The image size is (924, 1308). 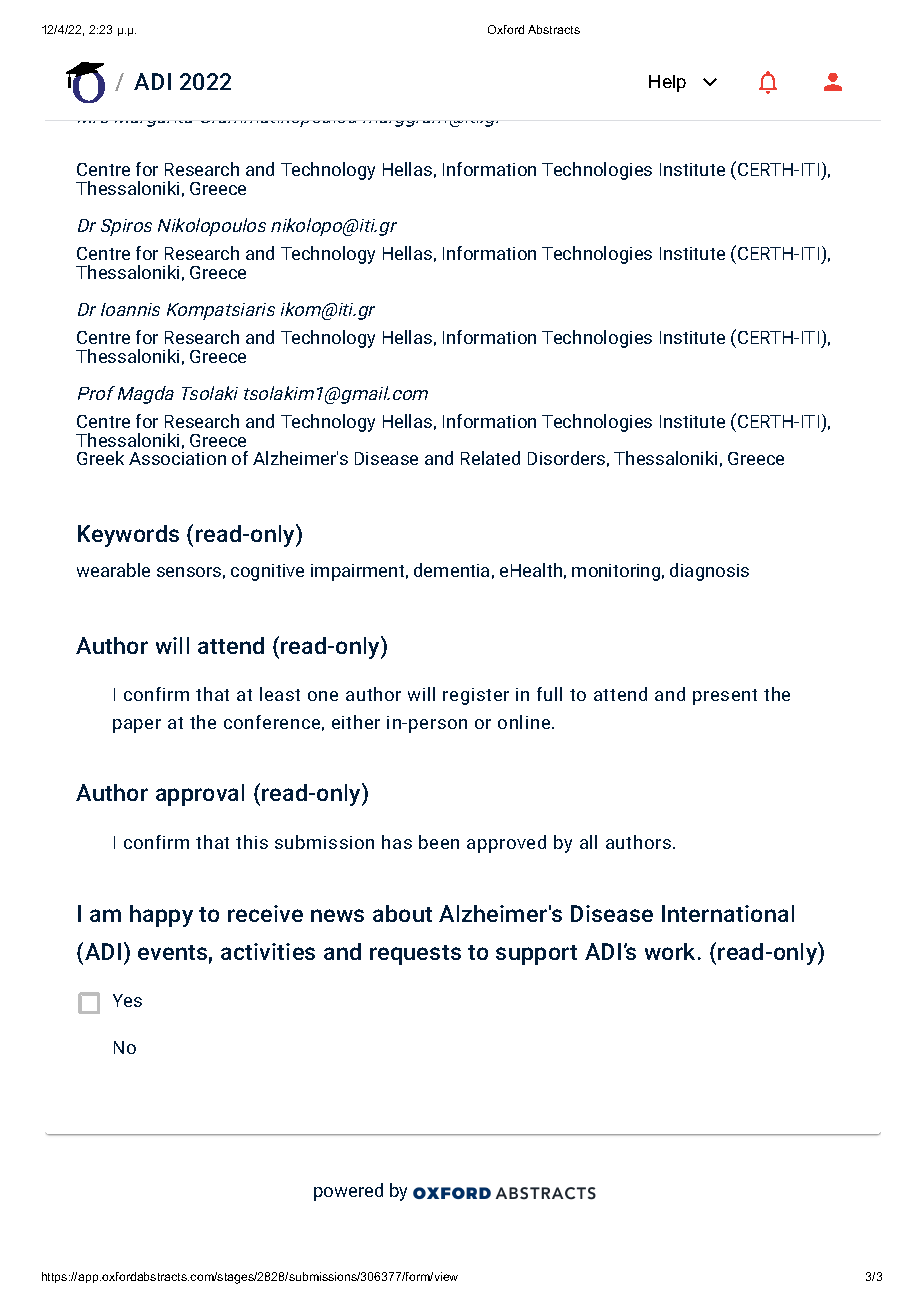 I want to click on requests, so click(x=415, y=955).
